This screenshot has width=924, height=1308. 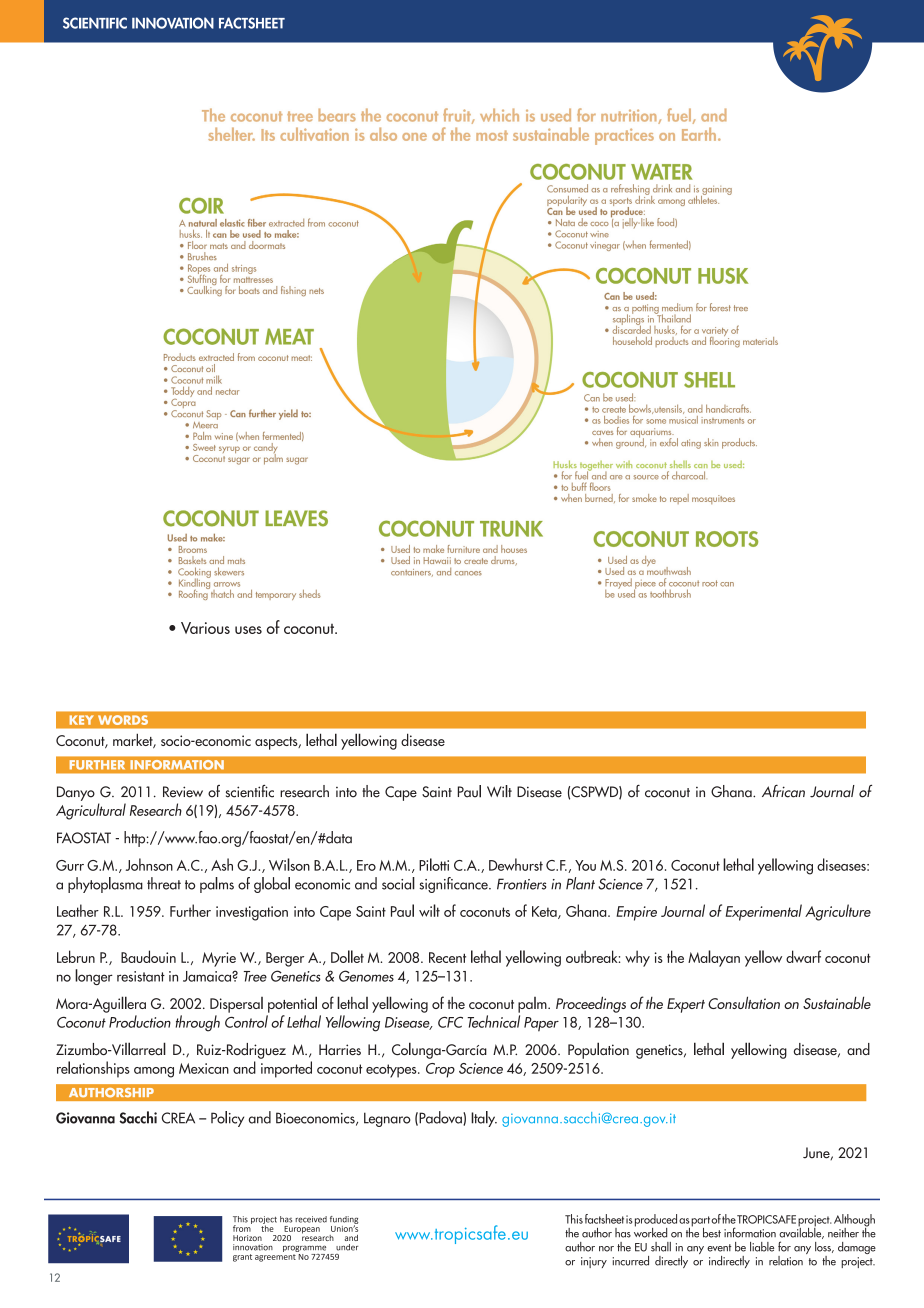 What do you see at coordinates (242, 1258) in the screenshot?
I see `grant` at bounding box center [242, 1258].
